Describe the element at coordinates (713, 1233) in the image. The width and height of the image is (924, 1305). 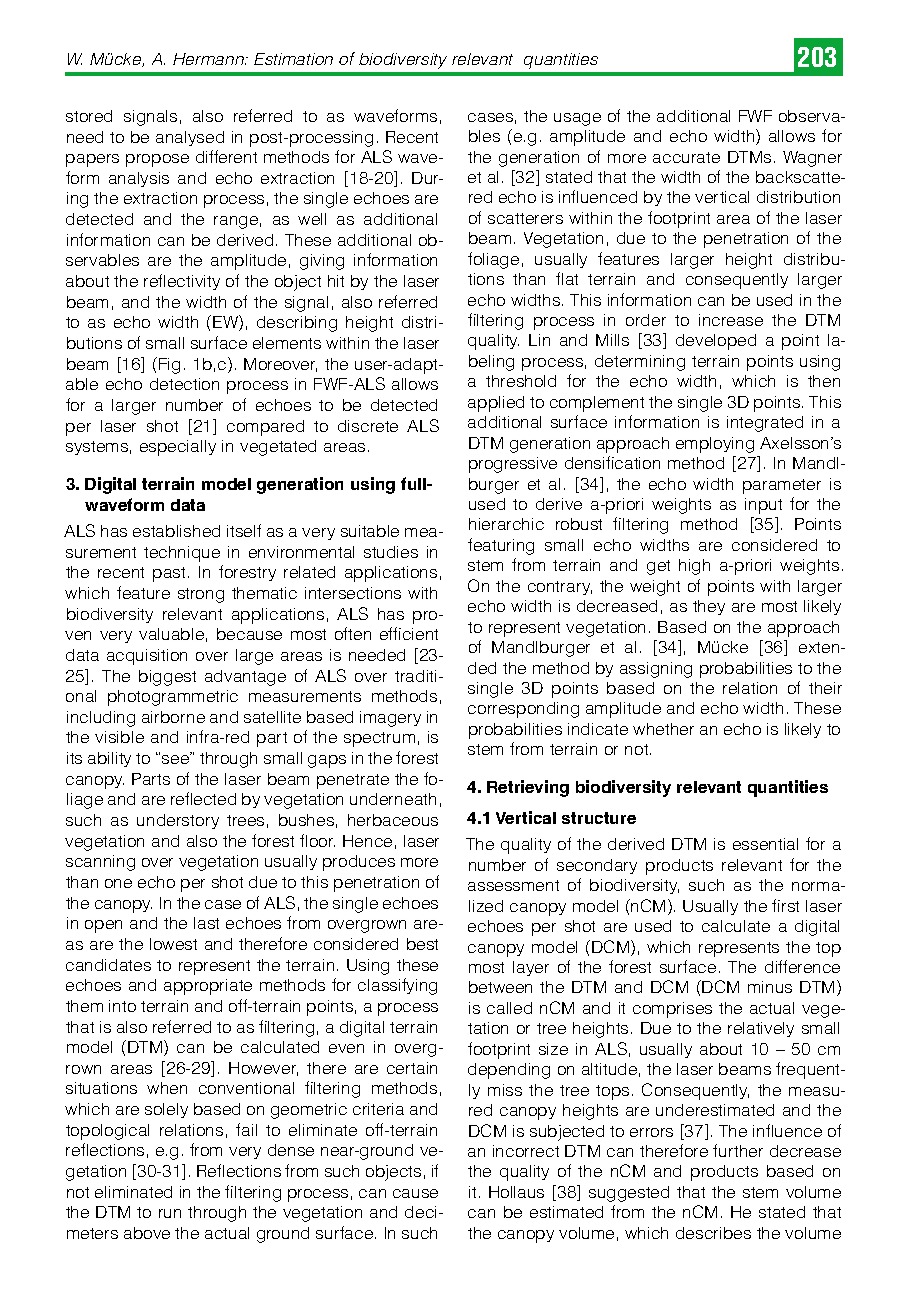
I see `describes` at that location.
